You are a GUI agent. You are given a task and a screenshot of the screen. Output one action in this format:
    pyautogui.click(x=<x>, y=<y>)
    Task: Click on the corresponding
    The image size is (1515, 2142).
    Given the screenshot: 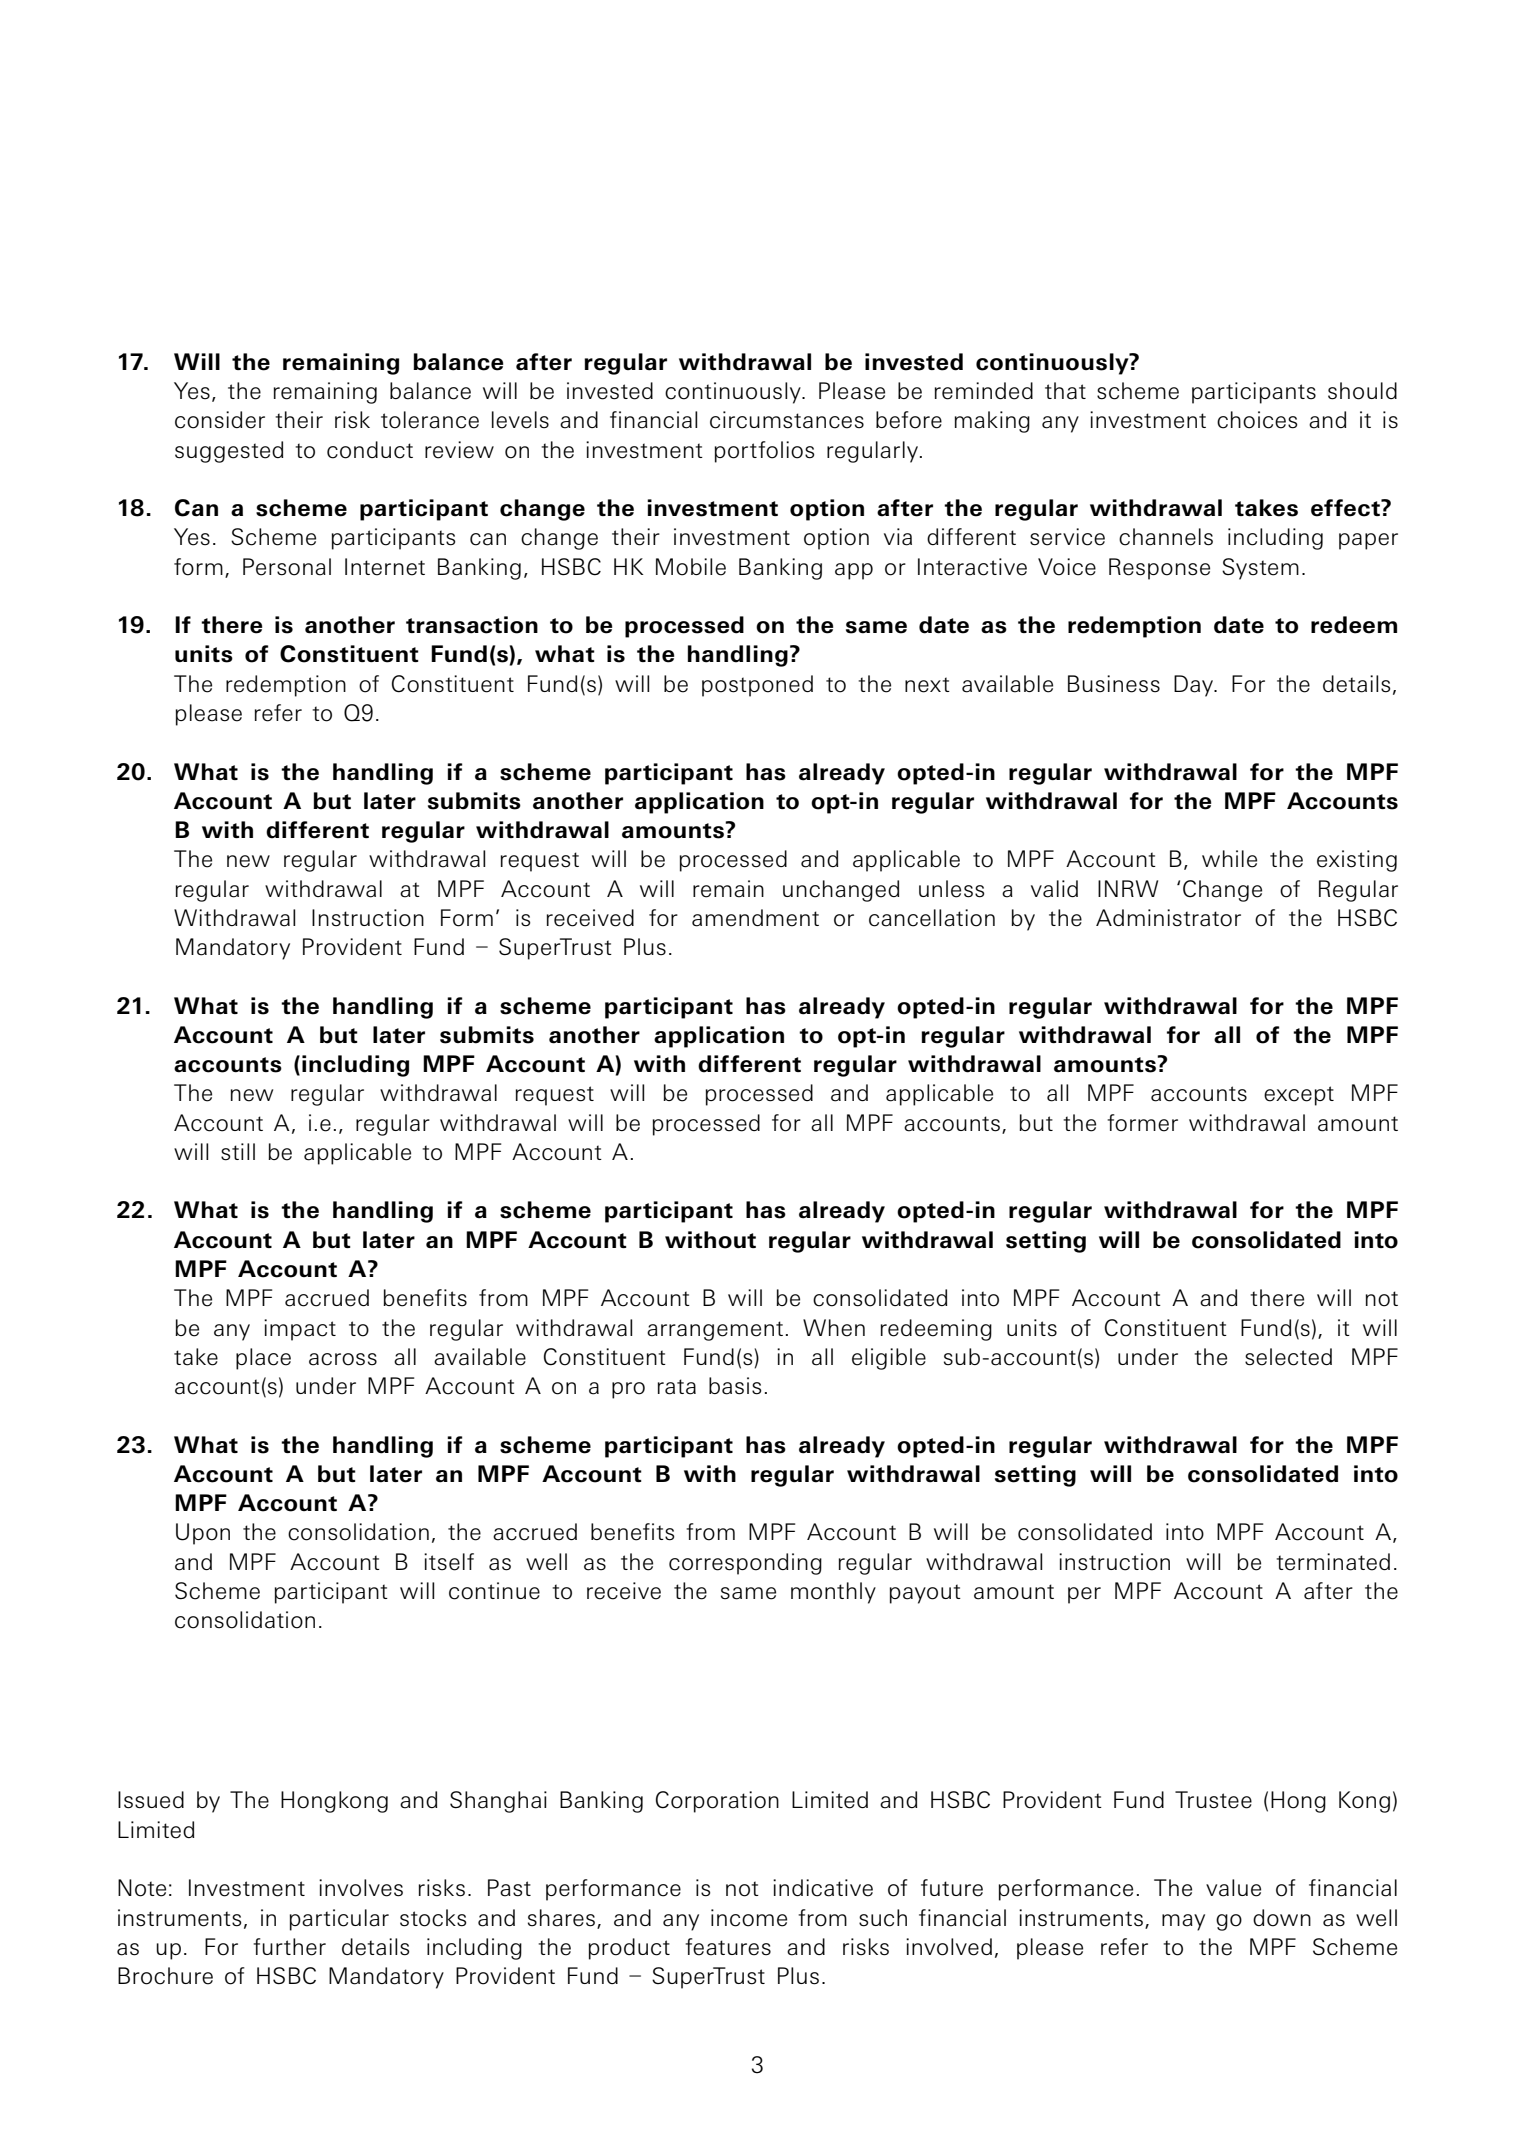 What is the action you would take?
    pyautogui.click(x=745, y=1564)
